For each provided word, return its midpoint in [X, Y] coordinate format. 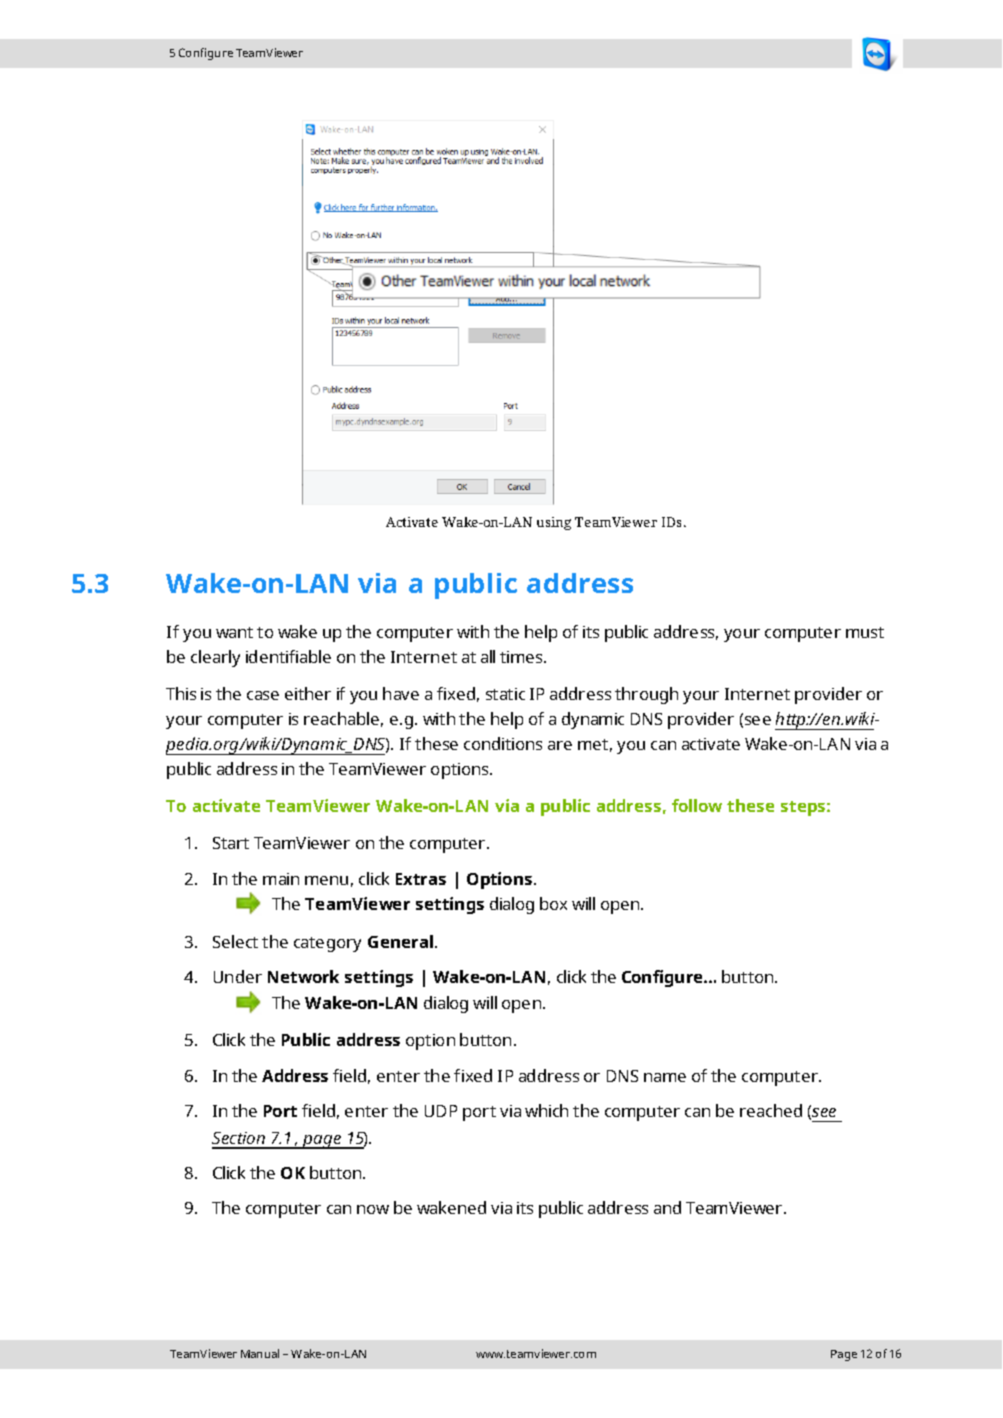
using [554, 523]
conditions [503, 743]
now [373, 1209]
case [263, 695]
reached [771, 1110]
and [667, 1207]
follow [697, 805]
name [665, 1077]
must [865, 632]
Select [235, 941]
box [553, 903]
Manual [260, 1353]
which [546, 1110]
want [234, 632]
